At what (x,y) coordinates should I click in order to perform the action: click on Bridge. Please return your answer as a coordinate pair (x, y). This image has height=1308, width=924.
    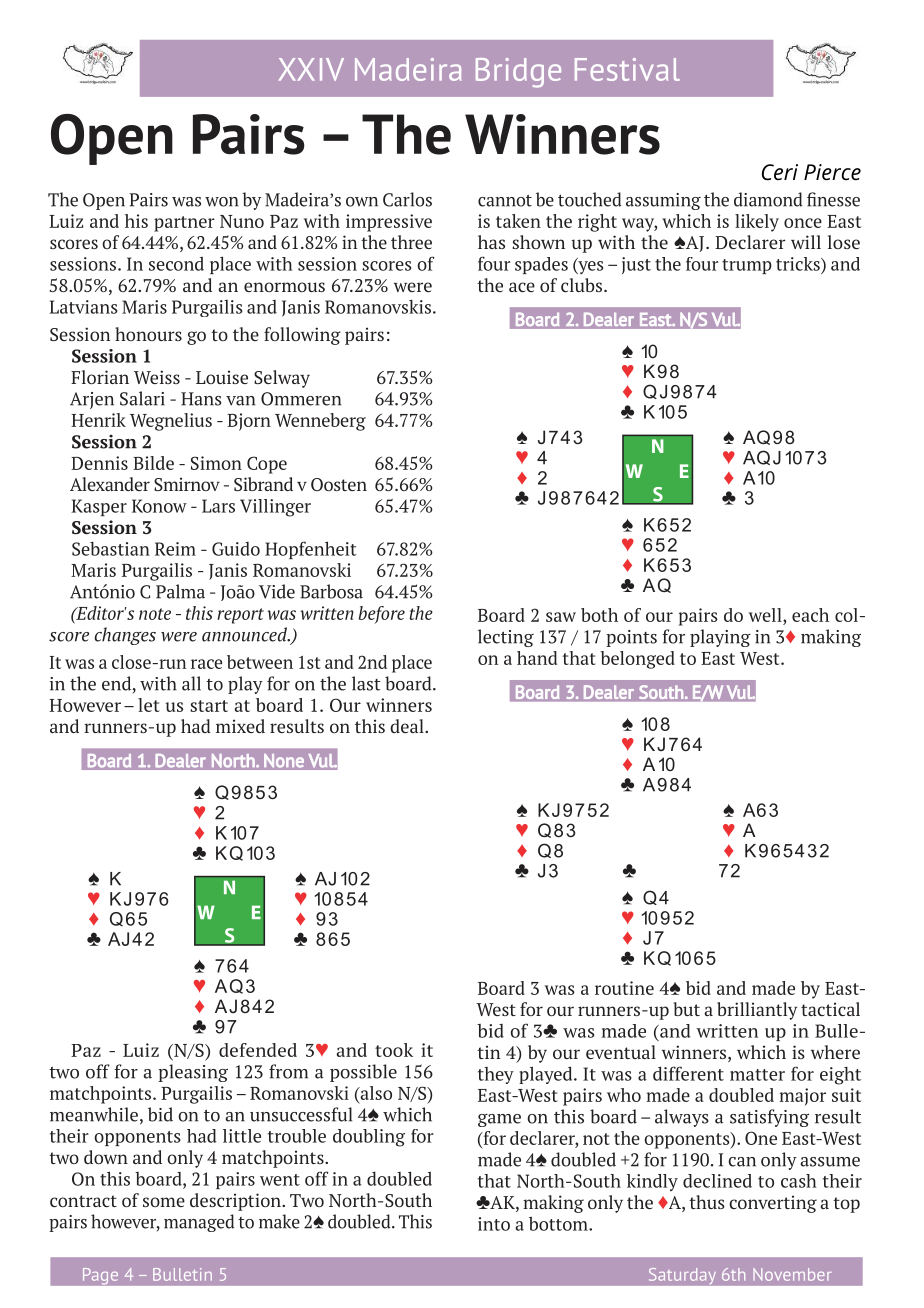
    Looking at the image, I should click on (518, 73).
